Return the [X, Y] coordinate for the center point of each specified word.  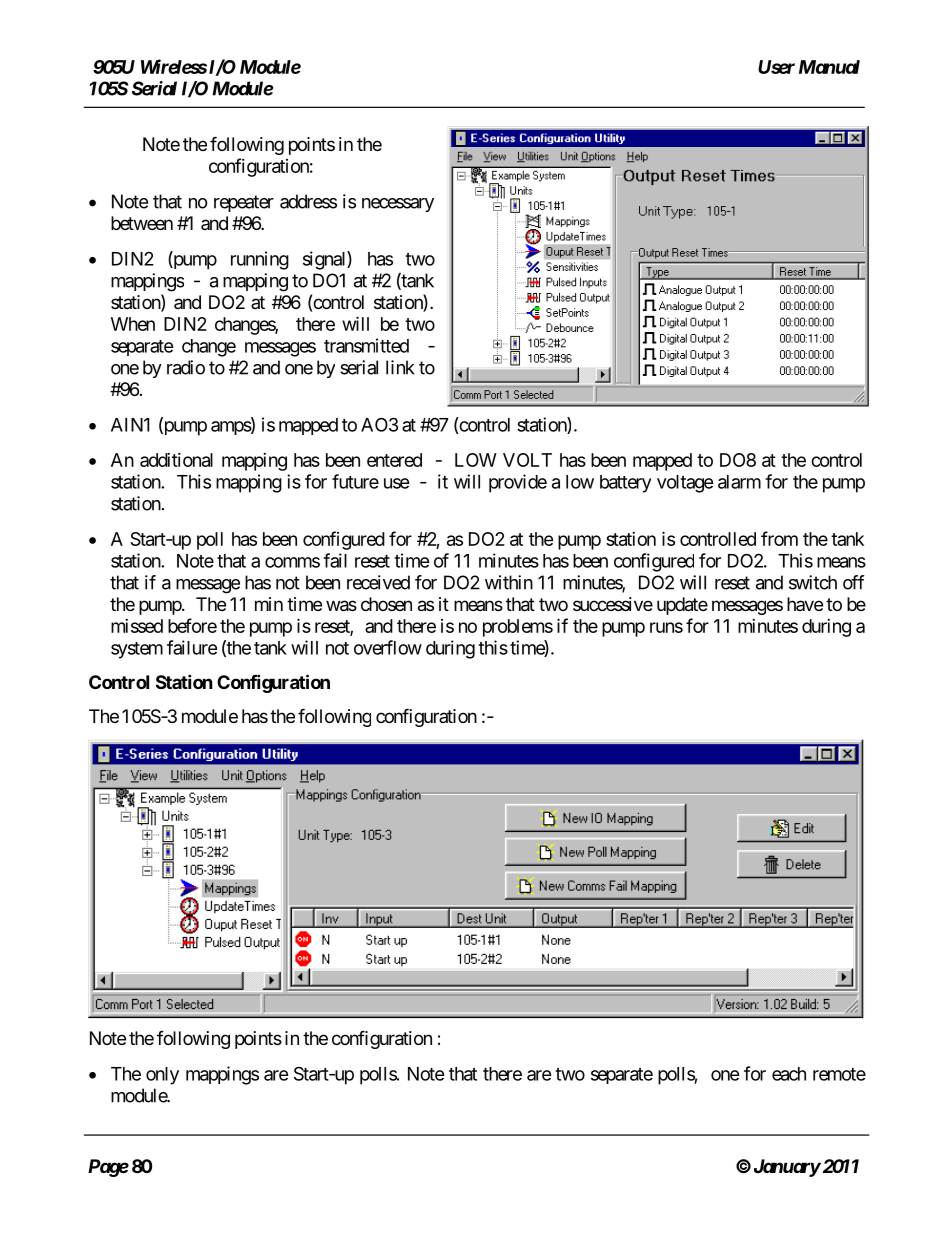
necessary [398, 205]
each [789, 1074]
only [162, 1076]
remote [839, 1074]
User [776, 67]
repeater [244, 203]
